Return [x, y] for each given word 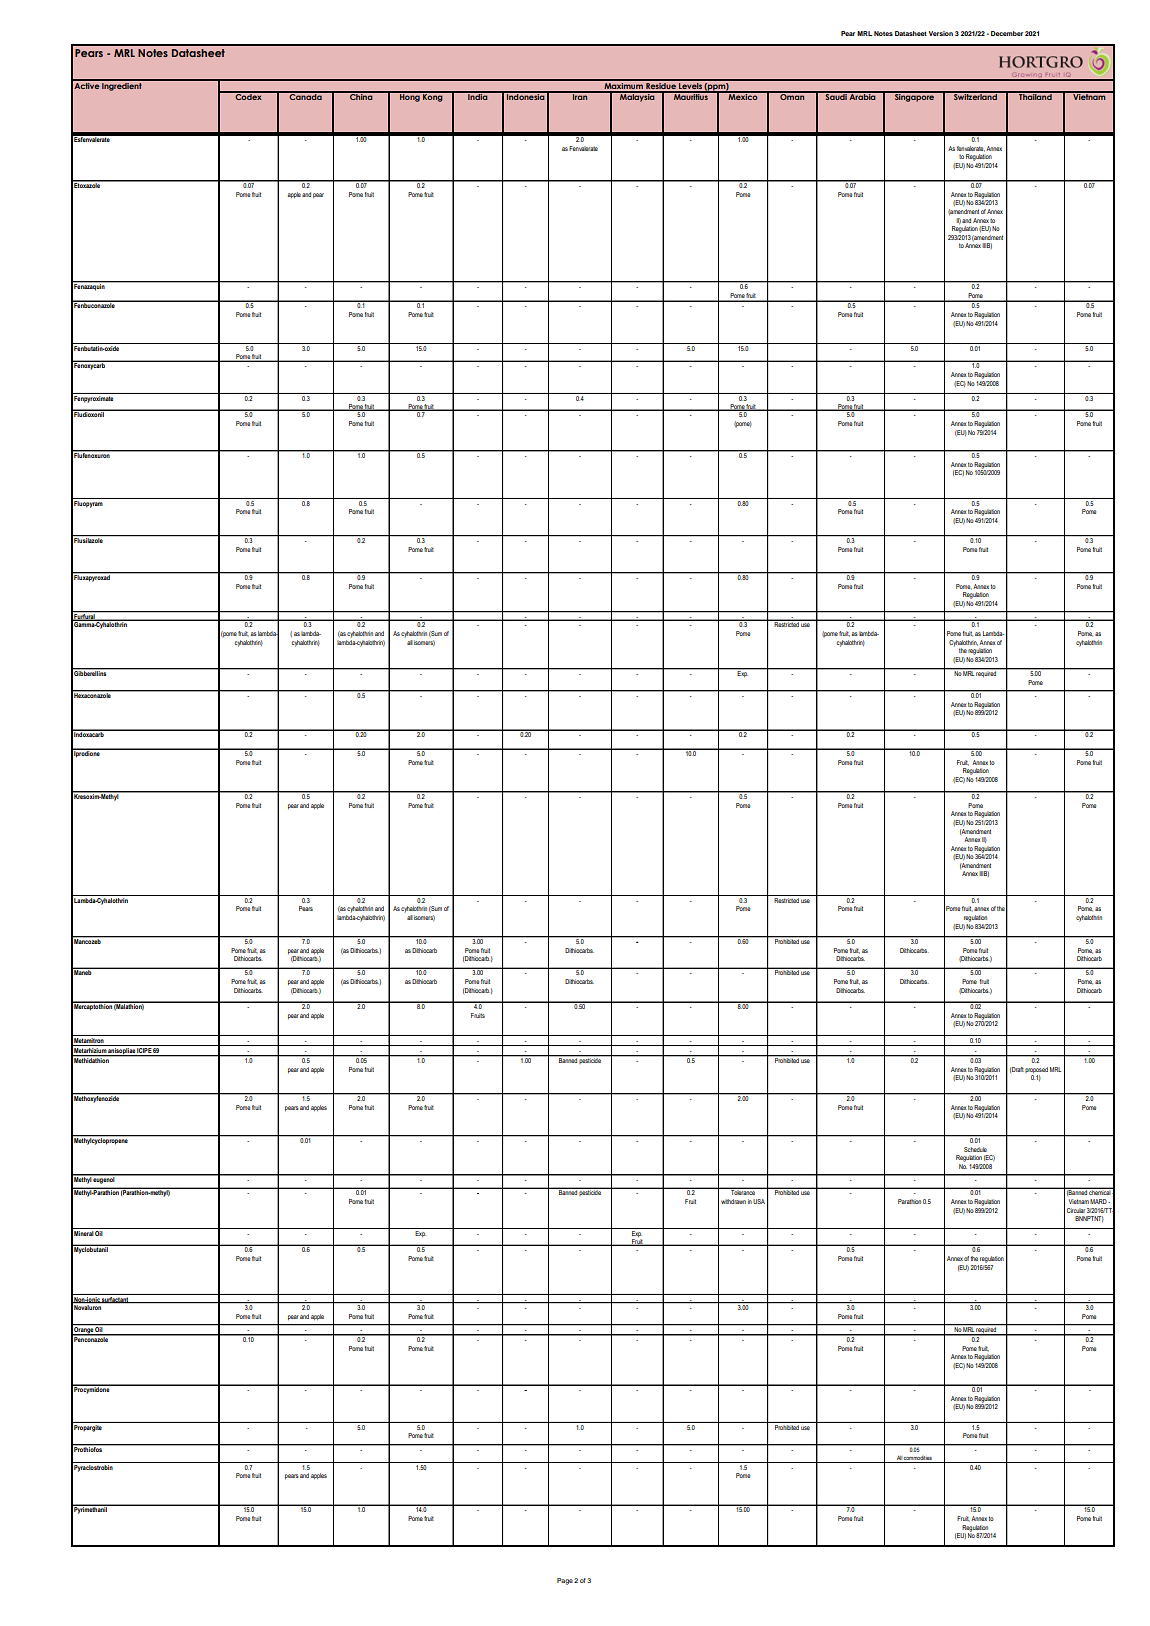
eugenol [104, 1179]
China [361, 96]
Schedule [975, 1149]
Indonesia [526, 96]
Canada [306, 96]
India [478, 96]
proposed [1036, 1070]
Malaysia [637, 97]
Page [565, 1581]
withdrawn [733, 1201]
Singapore [914, 97]
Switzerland [975, 96]
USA [759, 1201]
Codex [248, 96]
